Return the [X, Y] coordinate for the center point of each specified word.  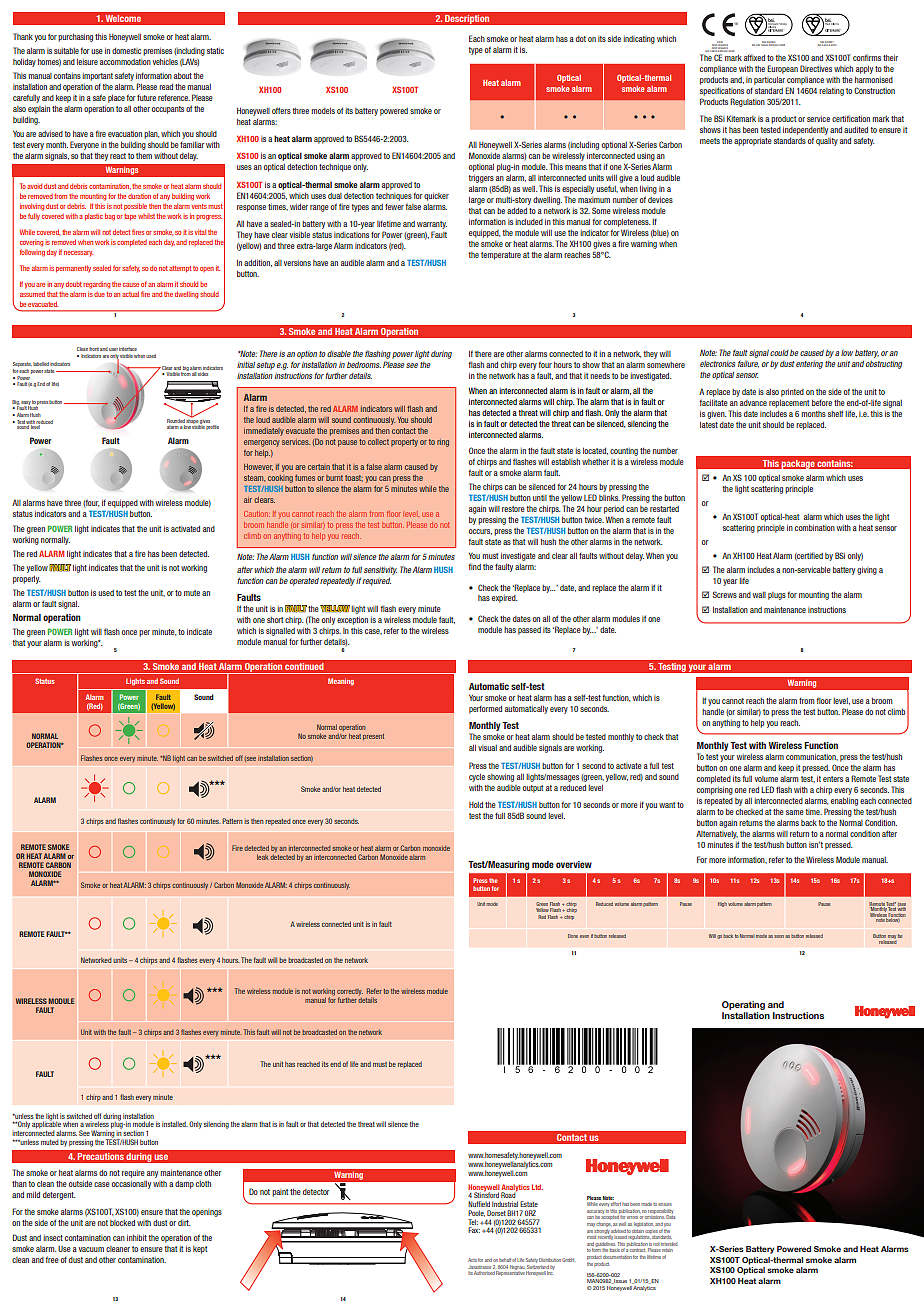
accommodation [125, 62]
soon [779, 936]
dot [581, 39]
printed [792, 393]
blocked [122, 1223]
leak [263, 857]
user [113, 349]
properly [27, 580]
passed [529, 631]
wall [759, 595]
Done [573, 936]
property [404, 443]
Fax [474, 1230]
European [782, 69]
